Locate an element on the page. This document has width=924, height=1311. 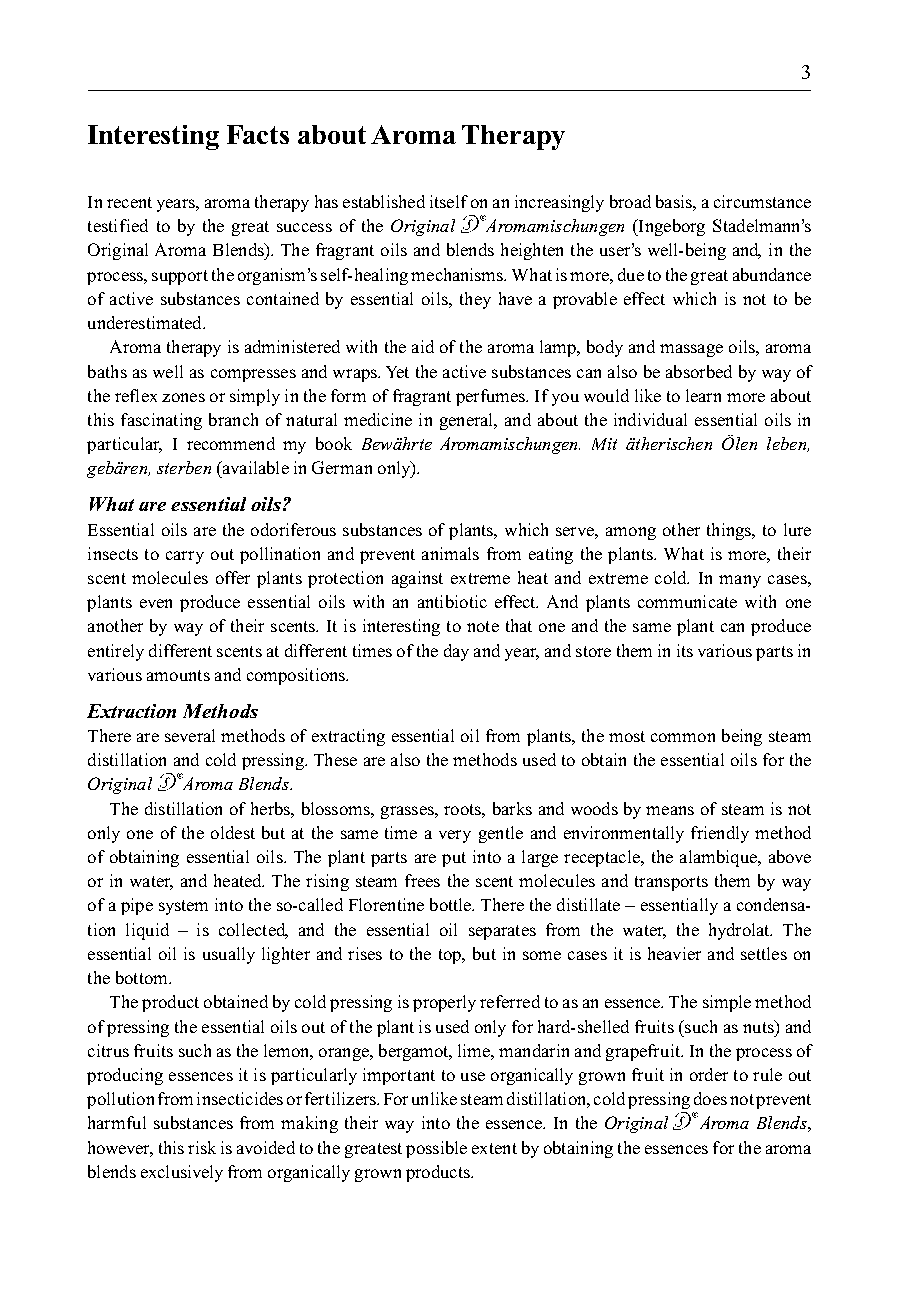
established is located at coordinates (384, 201).
